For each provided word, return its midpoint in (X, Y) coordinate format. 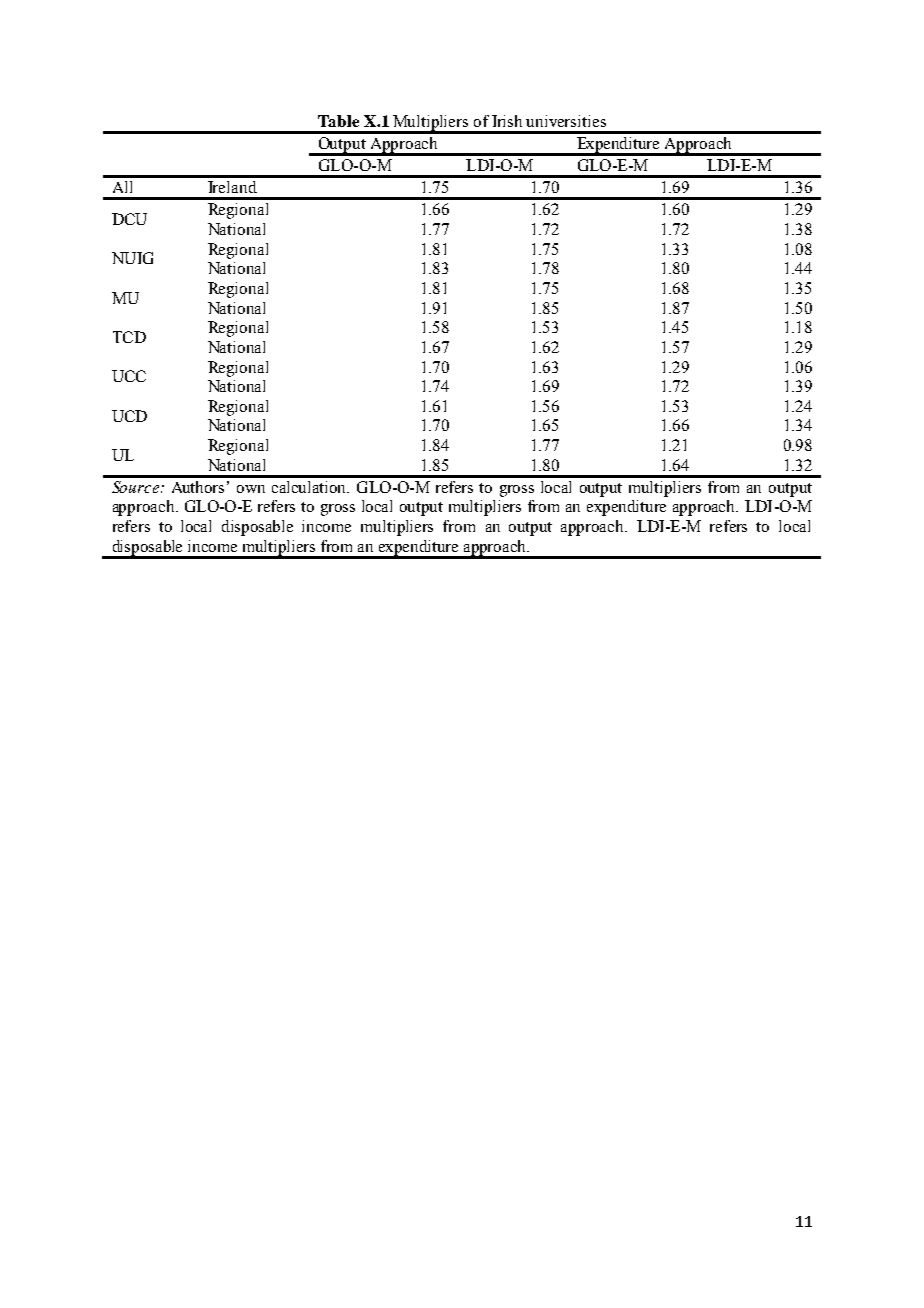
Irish (507, 121)
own (251, 489)
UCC (129, 376)
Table (338, 121)
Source (135, 487)
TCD (129, 337)
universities (566, 121)
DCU (129, 219)
